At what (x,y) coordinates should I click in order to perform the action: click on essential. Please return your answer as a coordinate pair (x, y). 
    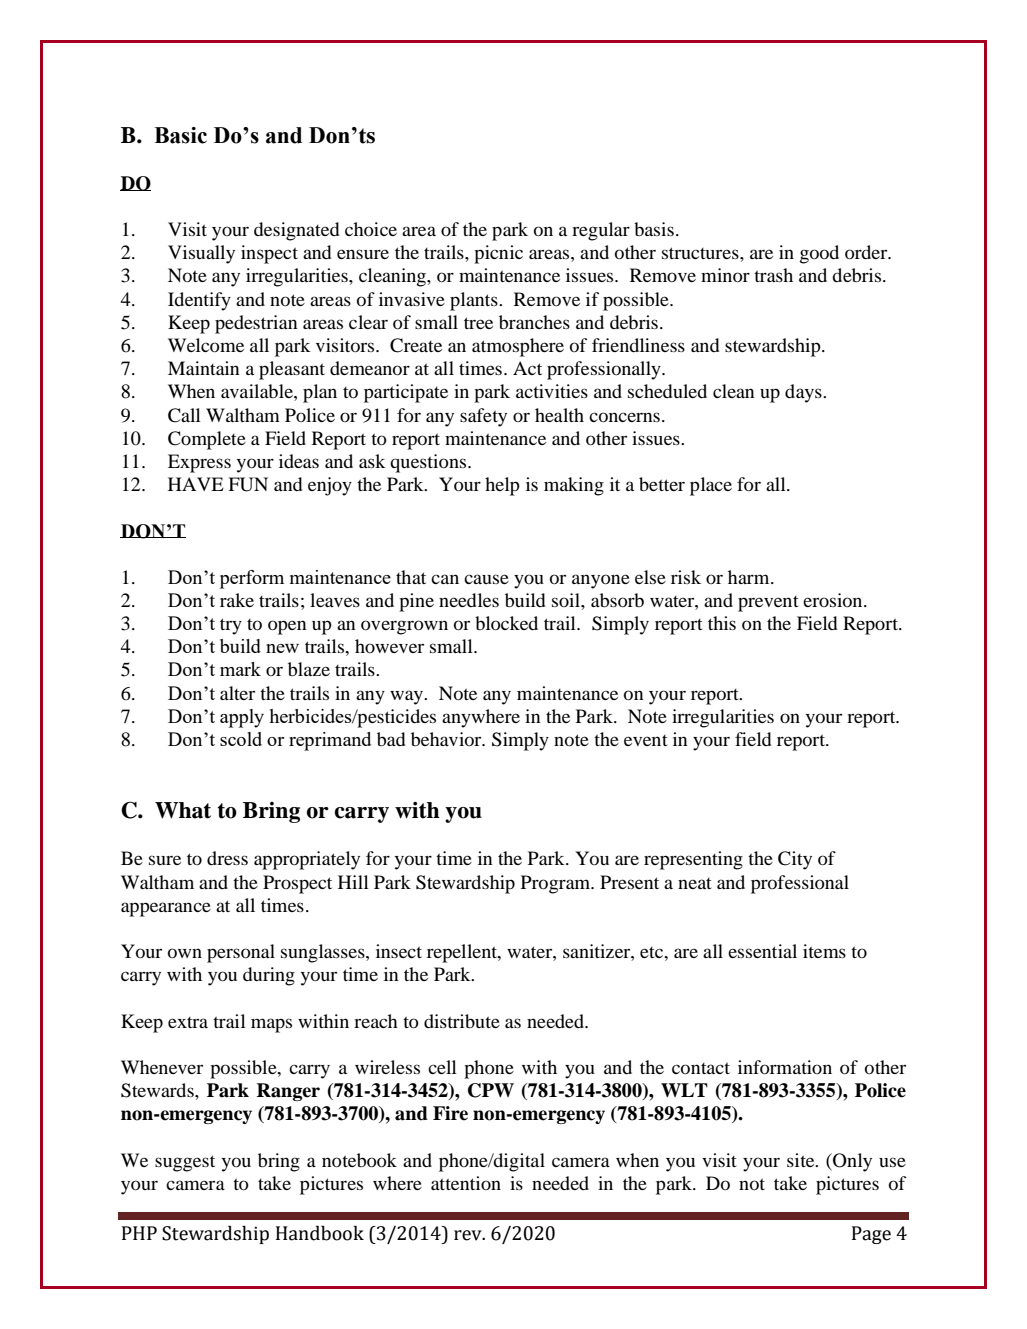
    Looking at the image, I should click on (762, 951).
